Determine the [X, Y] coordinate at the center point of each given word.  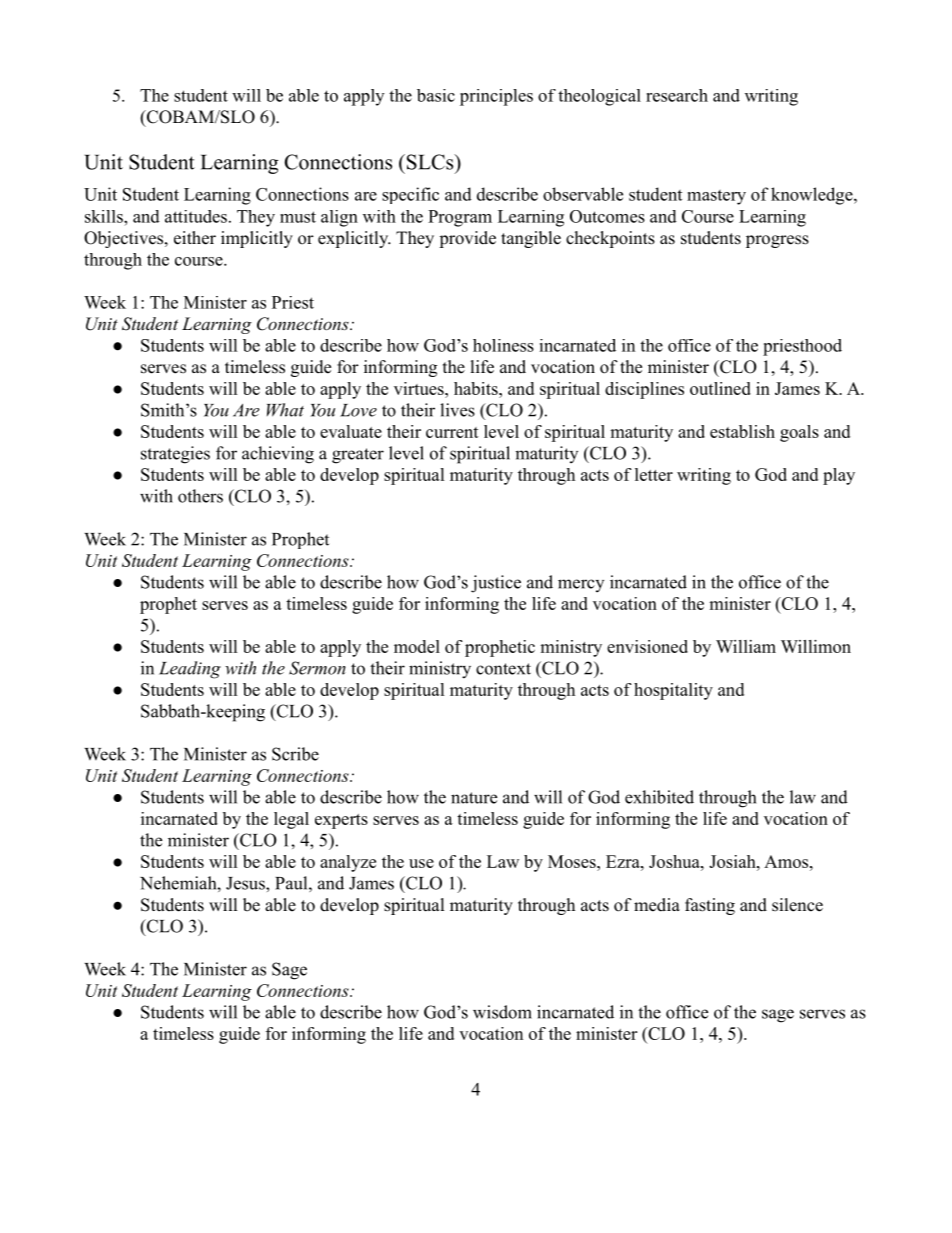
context [503, 669]
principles [496, 97]
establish [742, 431]
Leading [190, 670]
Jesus [246, 883]
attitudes [196, 216]
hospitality [673, 691]
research [677, 95]
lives [457, 410]
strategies [175, 455]
